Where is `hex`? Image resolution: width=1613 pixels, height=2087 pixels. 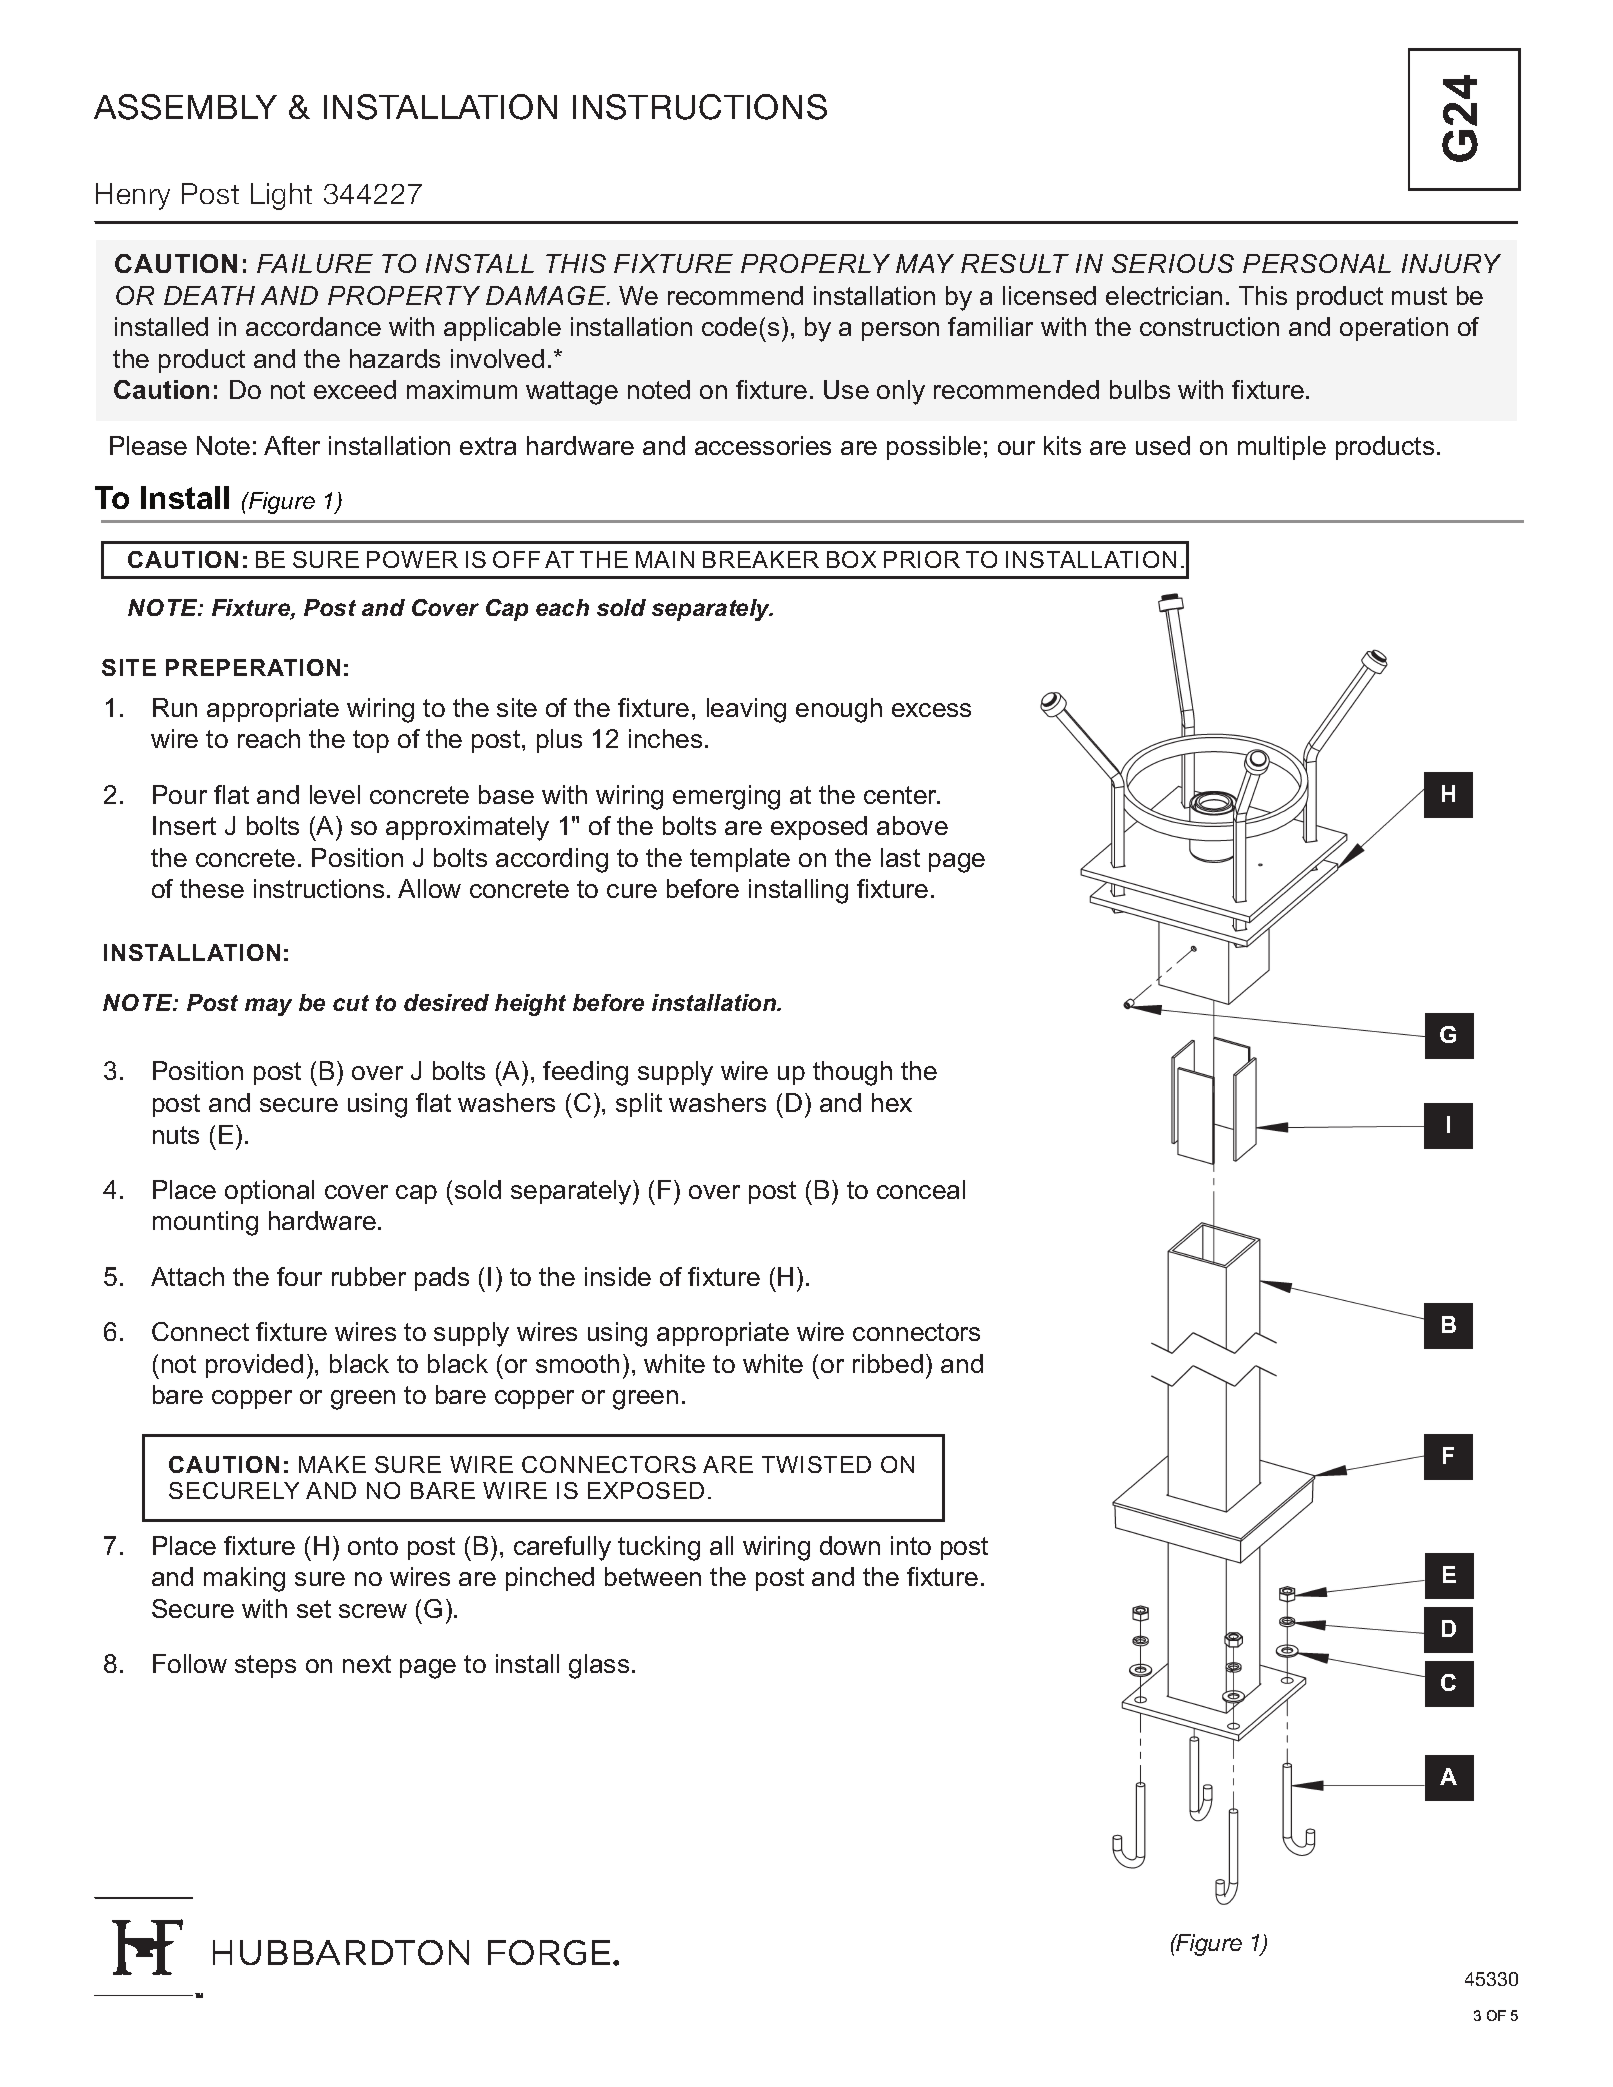 hex is located at coordinates (892, 1102).
